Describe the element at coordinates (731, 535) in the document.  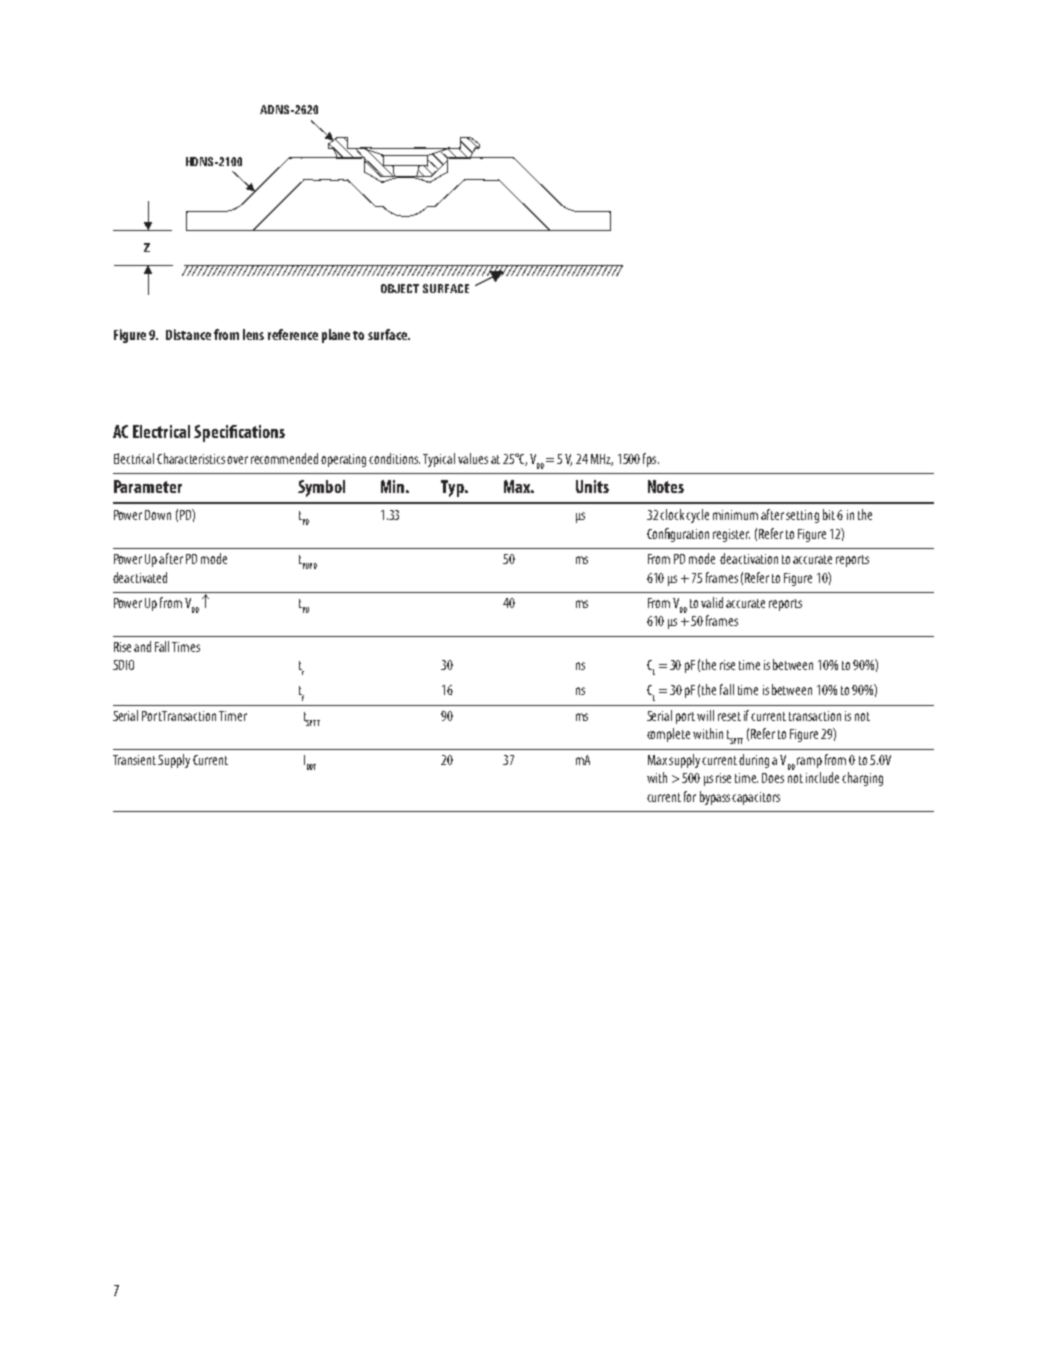
I see `register` at that location.
